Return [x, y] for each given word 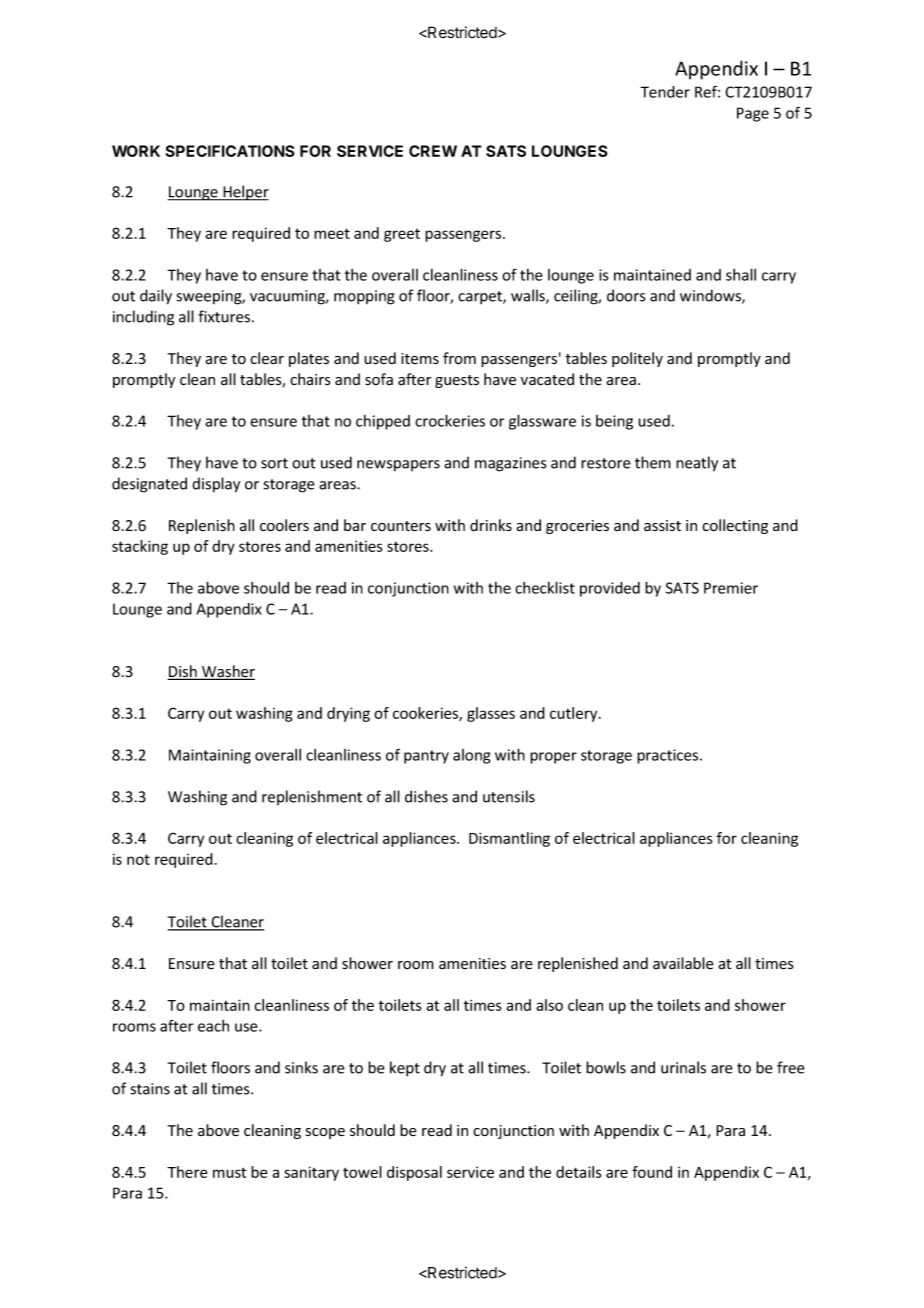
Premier [731, 588]
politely [637, 359]
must [229, 1172]
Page [753, 114]
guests [457, 381]
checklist [545, 587]
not [138, 859]
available [683, 963]
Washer [227, 672]
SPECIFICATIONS [230, 151]
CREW [433, 151]
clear [267, 358]
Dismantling [509, 839]
